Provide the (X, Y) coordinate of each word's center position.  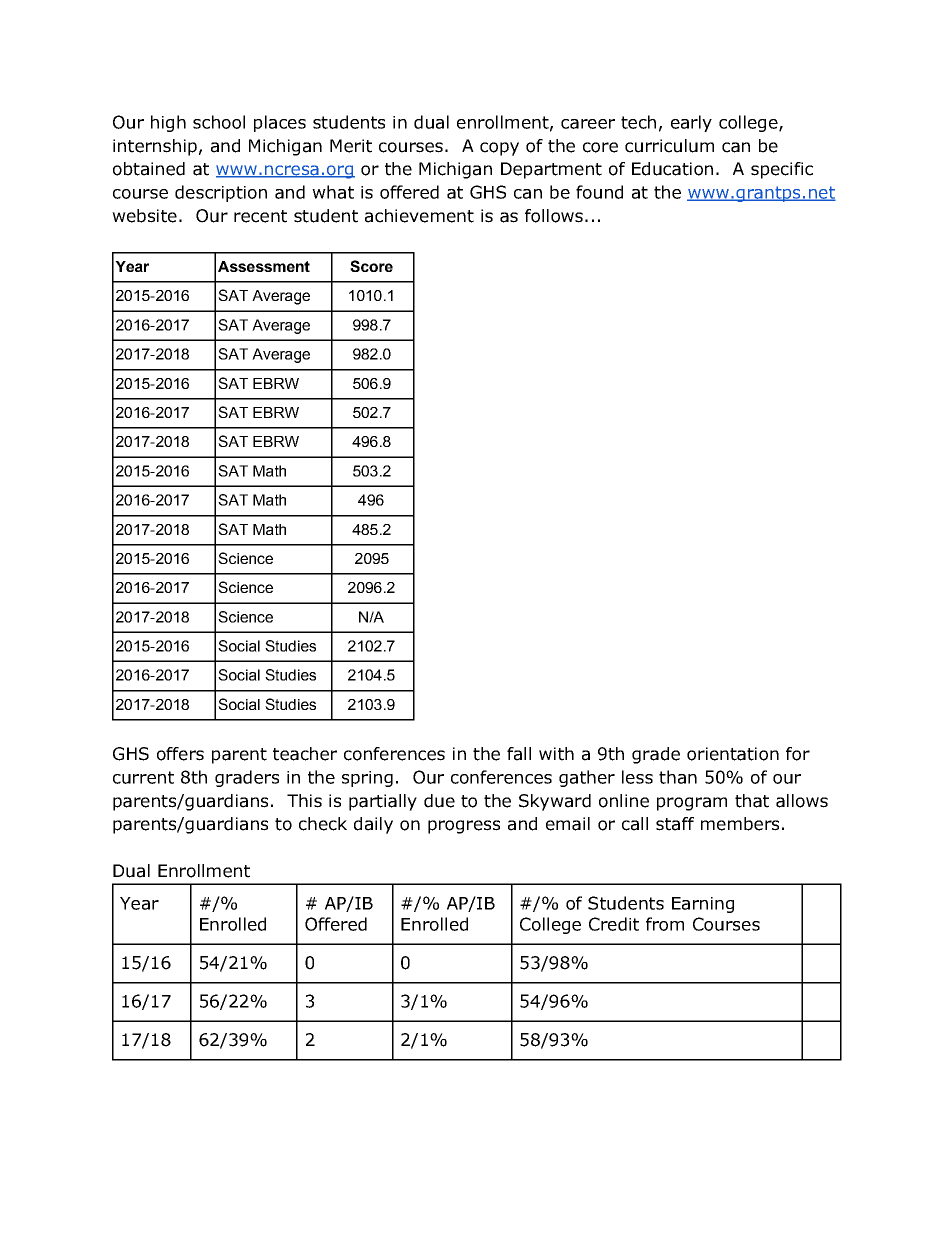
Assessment (264, 266)
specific (782, 170)
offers (180, 754)
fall (519, 754)
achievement (419, 216)
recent (260, 216)
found (599, 192)
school (219, 122)
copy (499, 149)
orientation (733, 754)
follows (554, 216)
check (323, 824)
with (556, 754)
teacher (305, 754)
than (678, 777)
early (691, 123)
